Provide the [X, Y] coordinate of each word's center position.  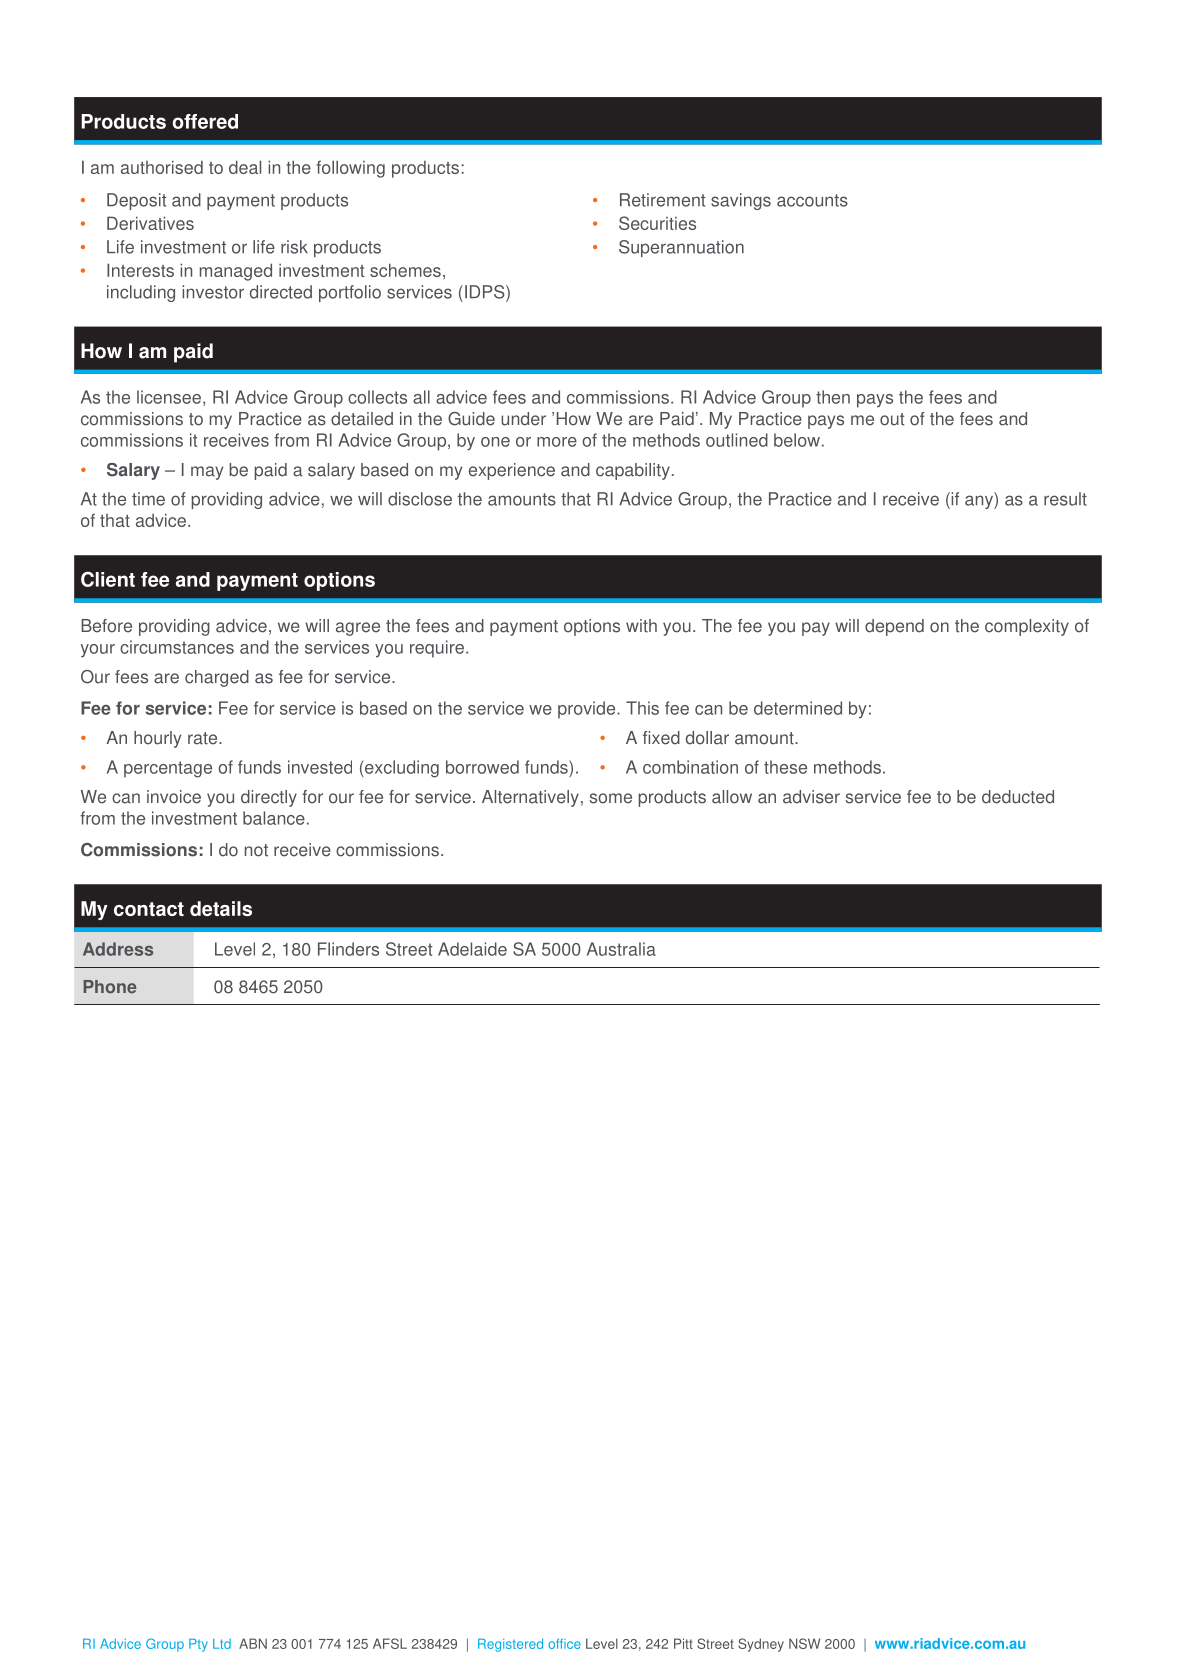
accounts [812, 200]
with [641, 626]
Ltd [222, 1644]
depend [894, 627]
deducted [1018, 797]
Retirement [663, 200]
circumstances [177, 647]
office [564, 1644]
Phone [110, 987]
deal [245, 167]
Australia [621, 949]
